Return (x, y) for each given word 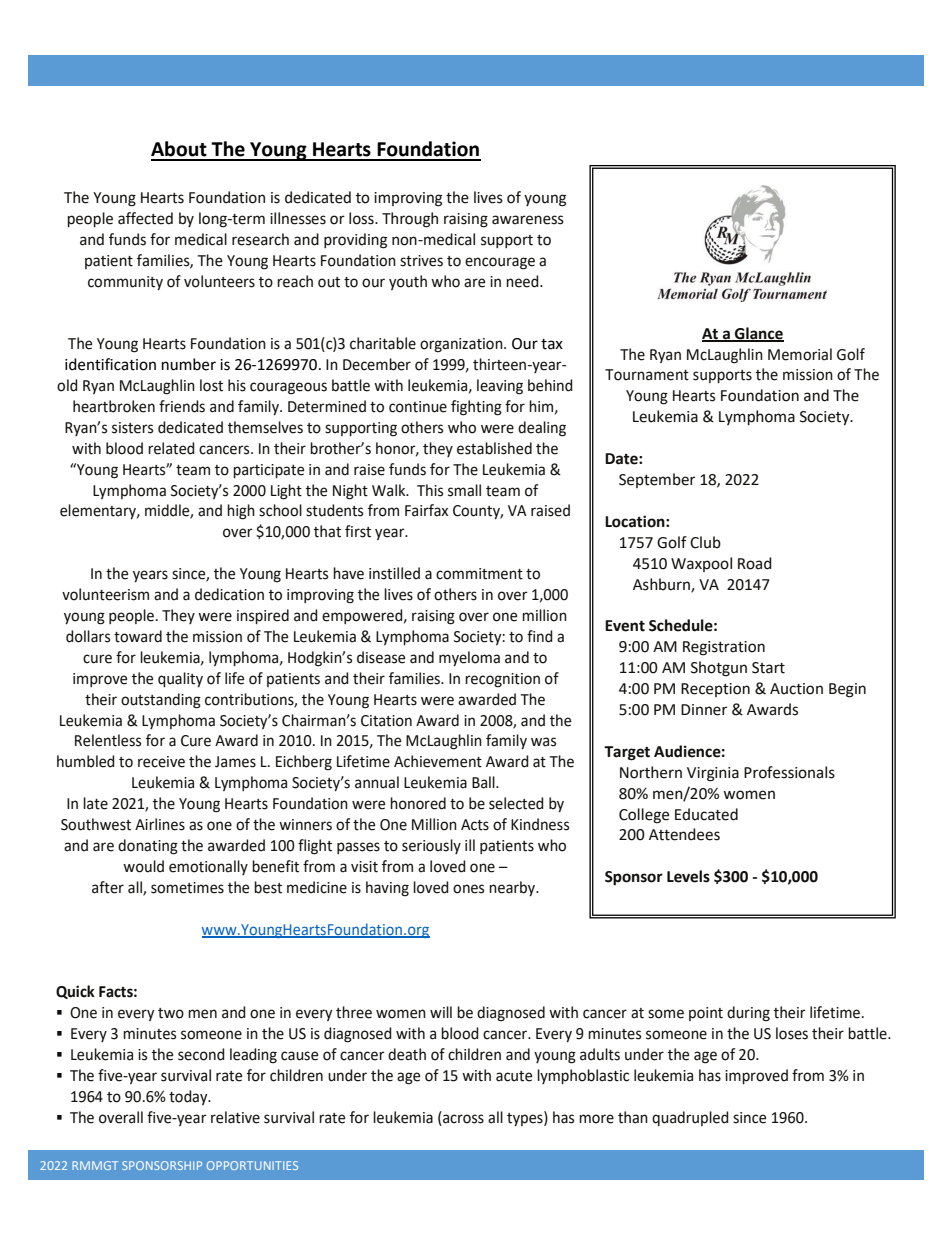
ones (468, 889)
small (464, 490)
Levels (688, 876)
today (189, 1097)
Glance (758, 334)
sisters (132, 428)
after (108, 887)
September (657, 480)
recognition (502, 680)
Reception (715, 690)
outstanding (161, 701)
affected (145, 218)
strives (421, 261)
